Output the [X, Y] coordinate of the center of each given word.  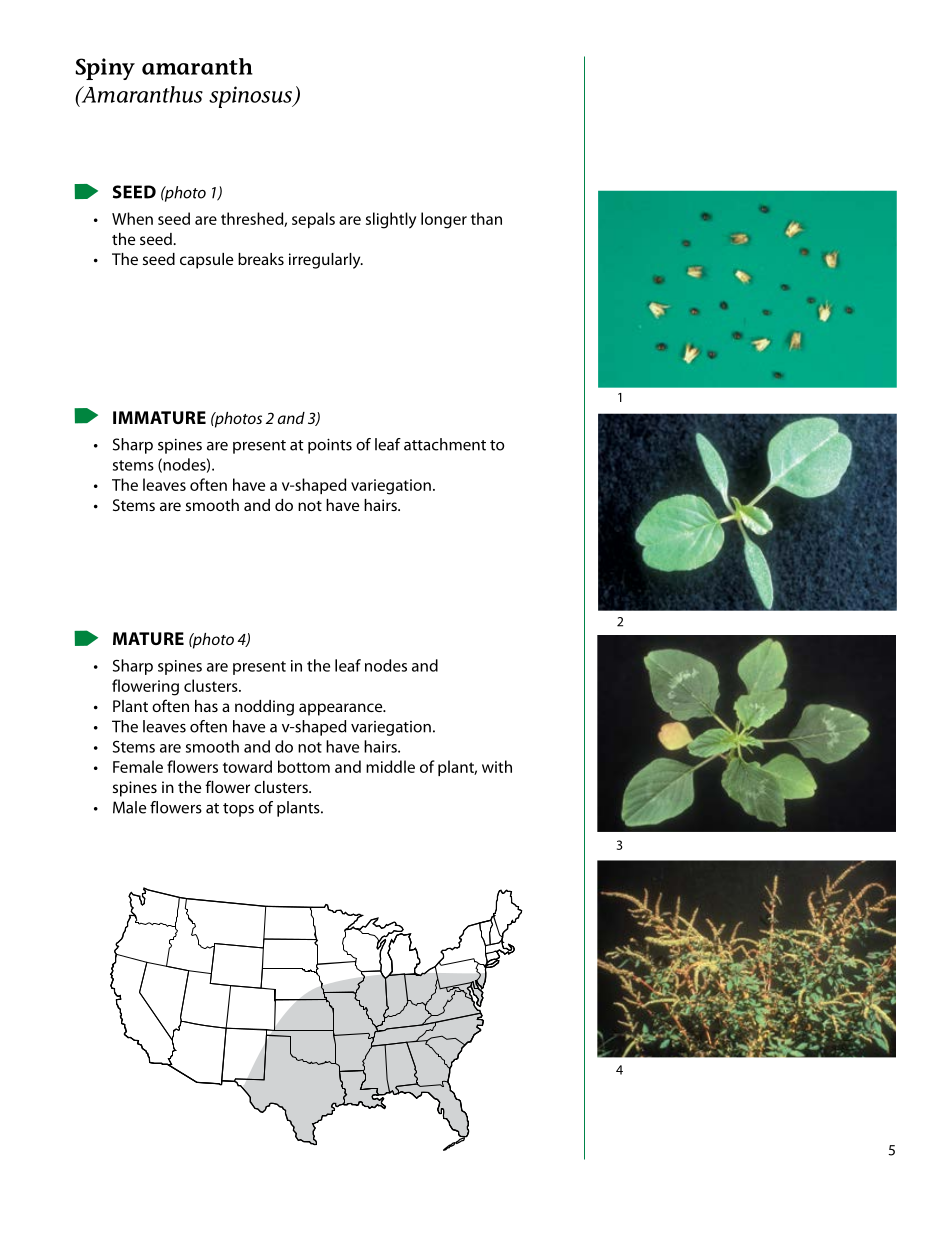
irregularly [326, 261]
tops [238, 810]
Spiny [105, 69]
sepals [313, 220]
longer [444, 220]
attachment [445, 444]
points [330, 446]
